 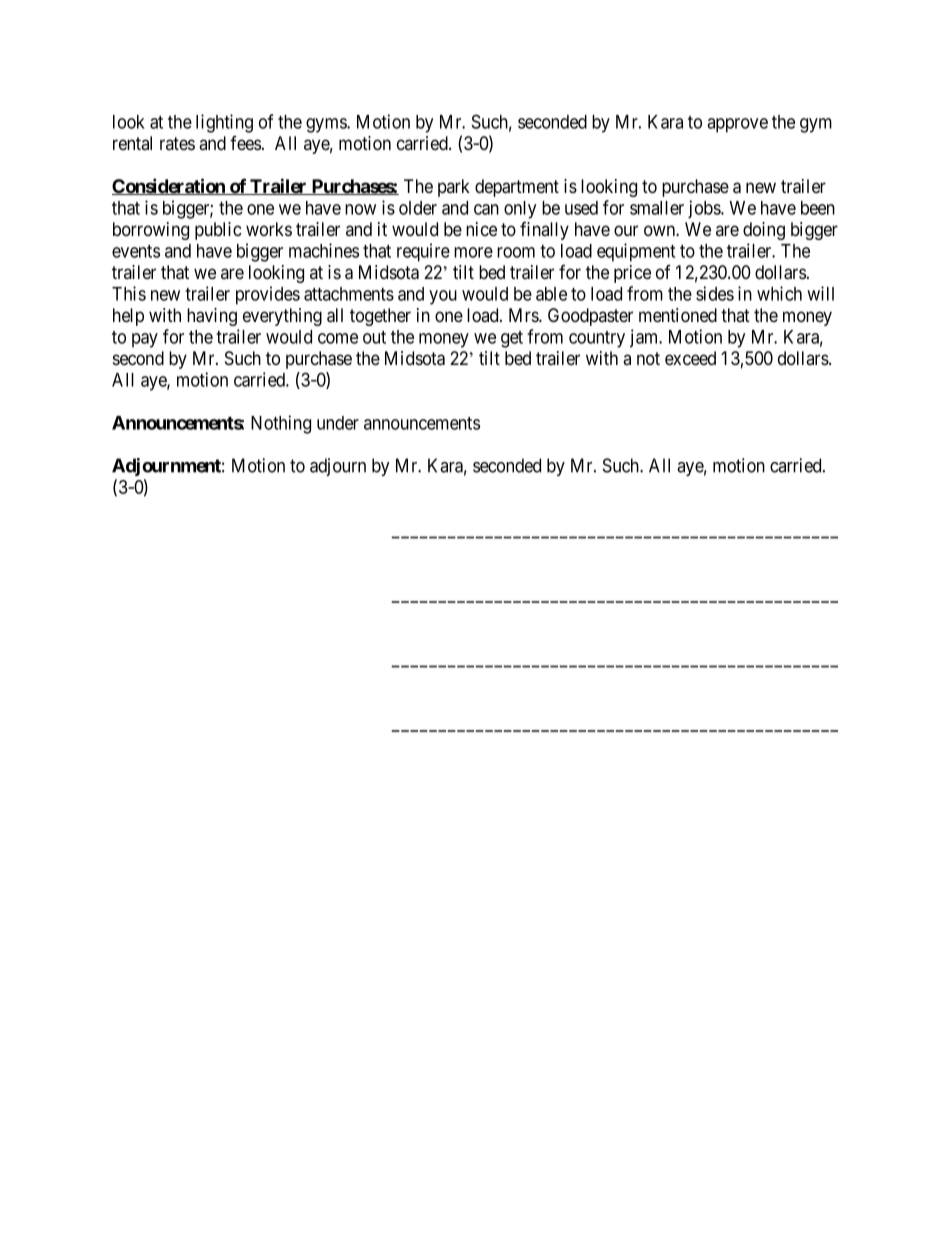 I want to click on gyms, so click(x=327, y=125).
